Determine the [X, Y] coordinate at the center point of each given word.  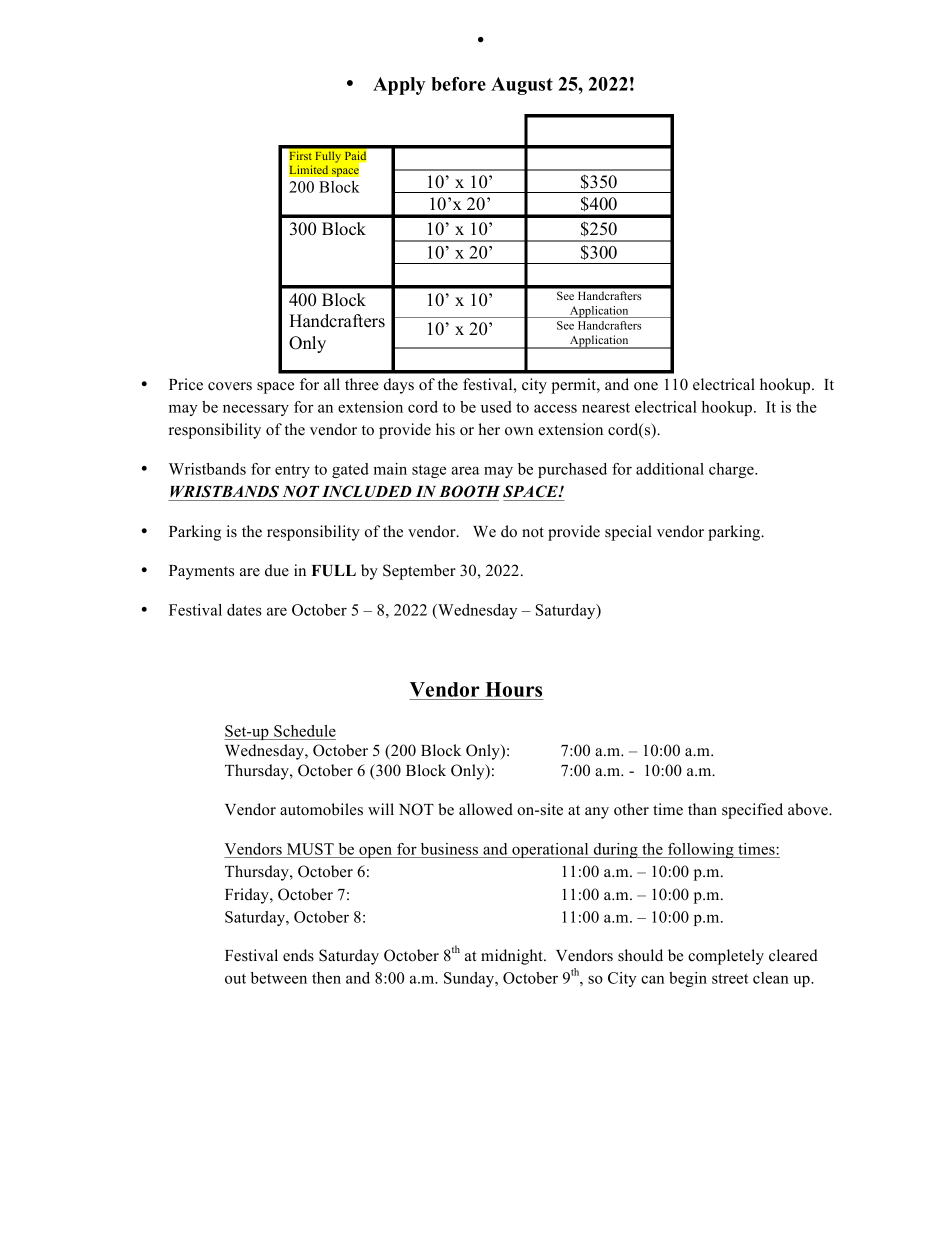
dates [244, 610]
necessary [256, 410]
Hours [513, 689]
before [458, 84]
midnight [513, 957]
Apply [399, 86]
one [646, 386]
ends [298, 955]
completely [726, 957]
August [522, 86]
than [702, 809]
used [496, 407]
